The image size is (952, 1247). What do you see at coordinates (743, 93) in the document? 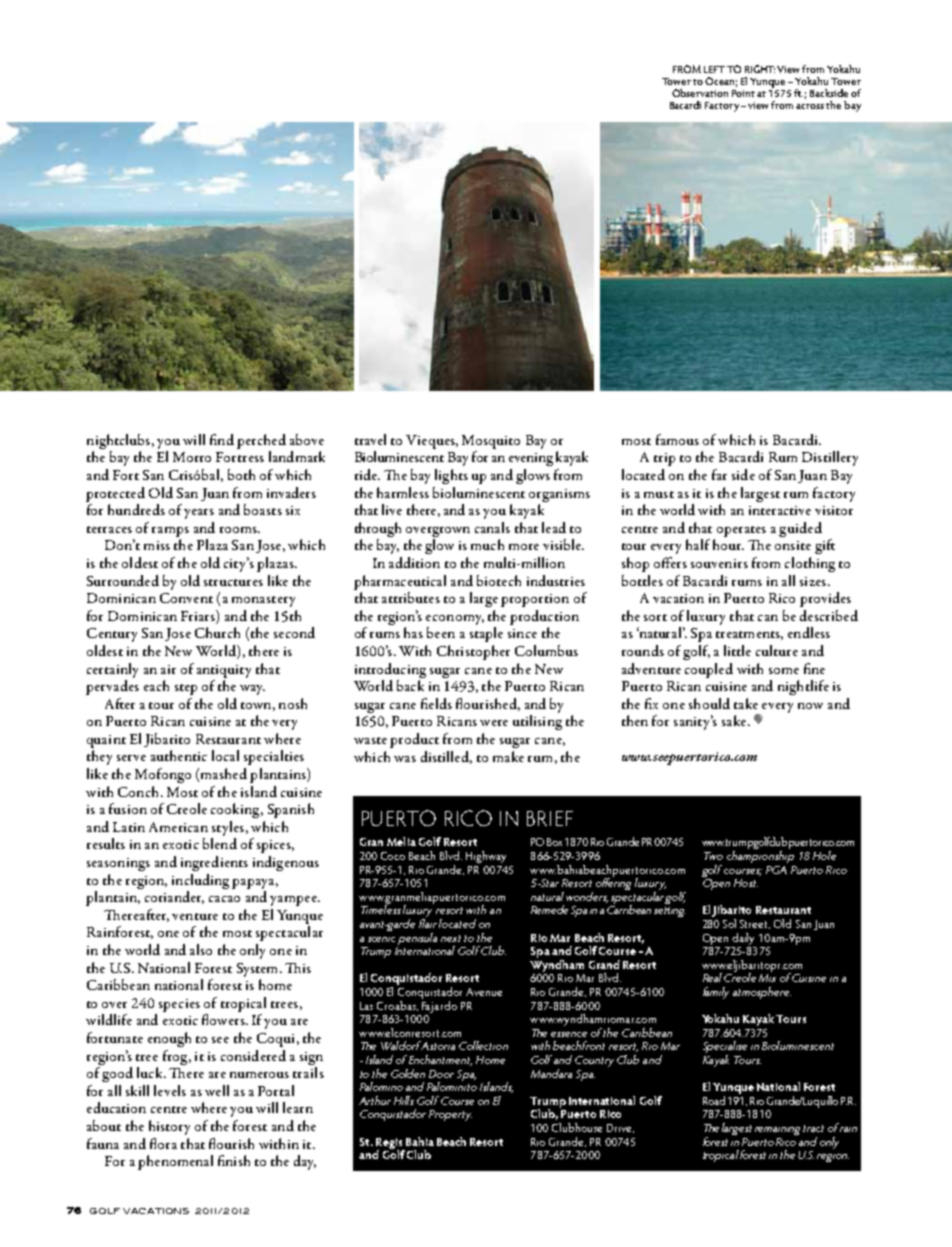
I see `Point` at bounding box center [743, 93].
